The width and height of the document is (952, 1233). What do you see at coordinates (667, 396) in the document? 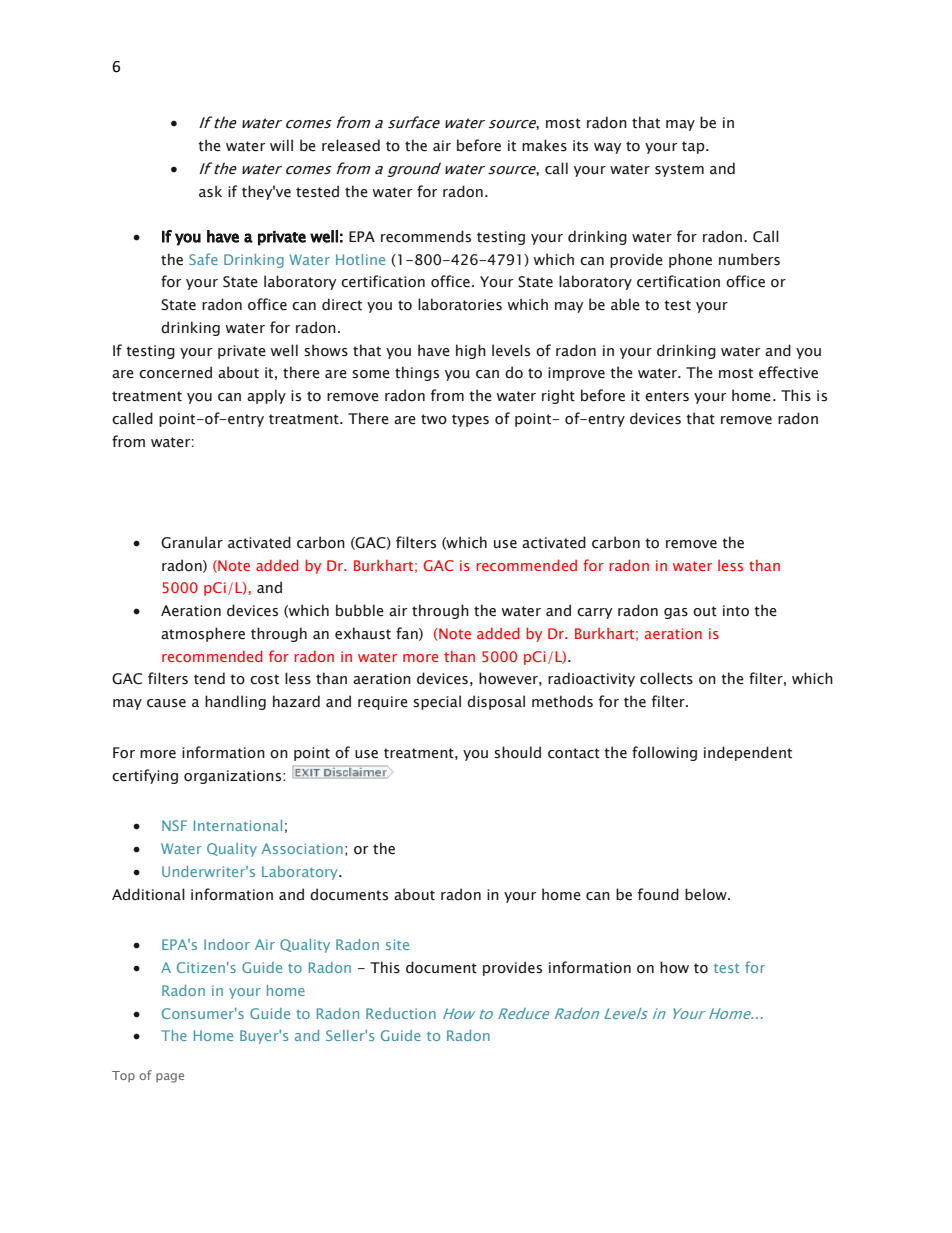
I see `enters` at bounding box center [667, 396].
